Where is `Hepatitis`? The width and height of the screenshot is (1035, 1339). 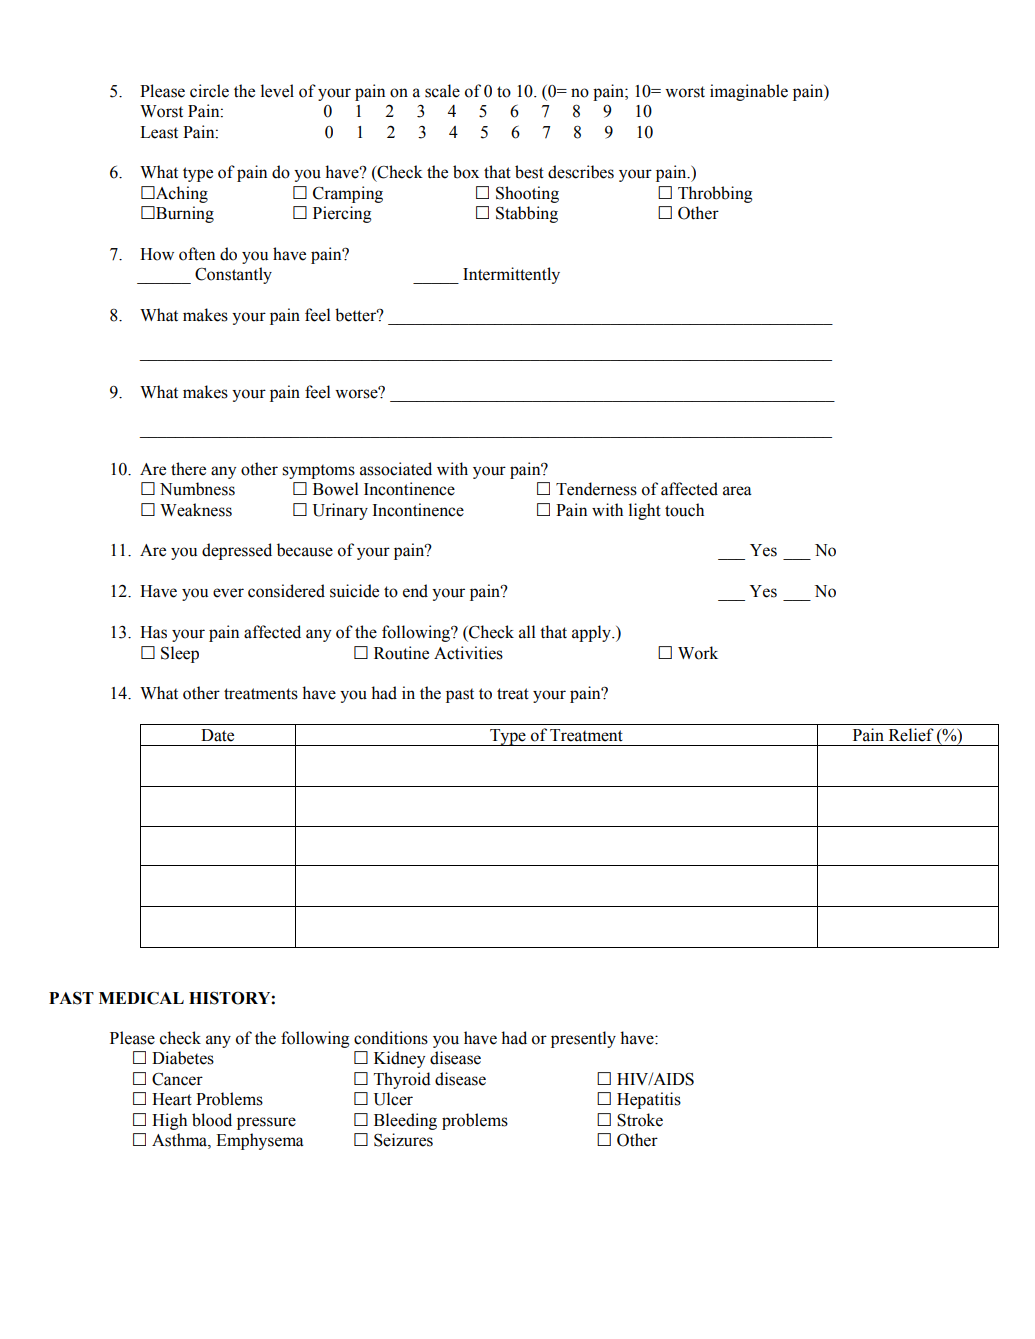 Hepatitis is located at coordinates (649, 1100).
